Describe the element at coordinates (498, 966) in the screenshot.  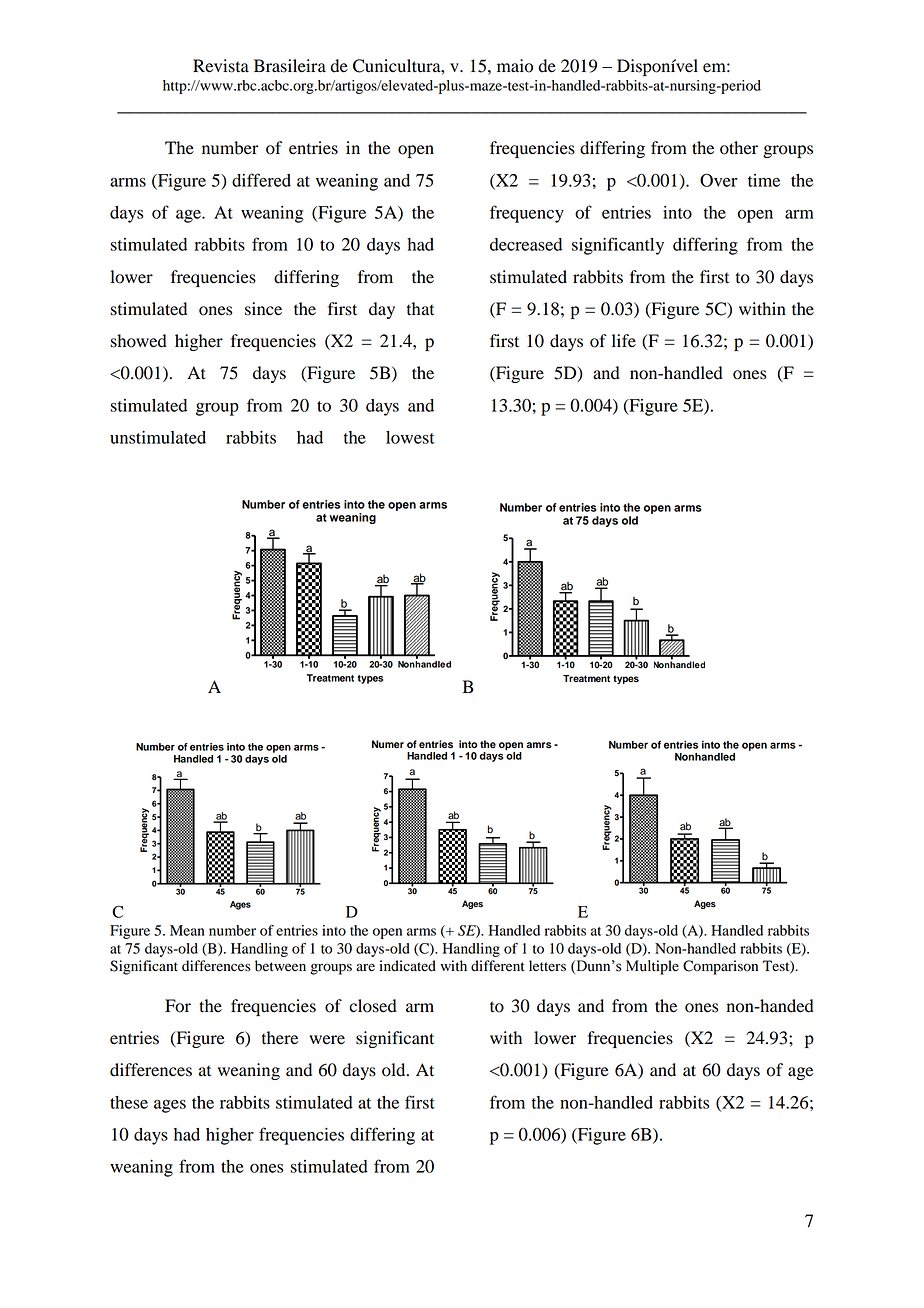
I see `different` at that location.
